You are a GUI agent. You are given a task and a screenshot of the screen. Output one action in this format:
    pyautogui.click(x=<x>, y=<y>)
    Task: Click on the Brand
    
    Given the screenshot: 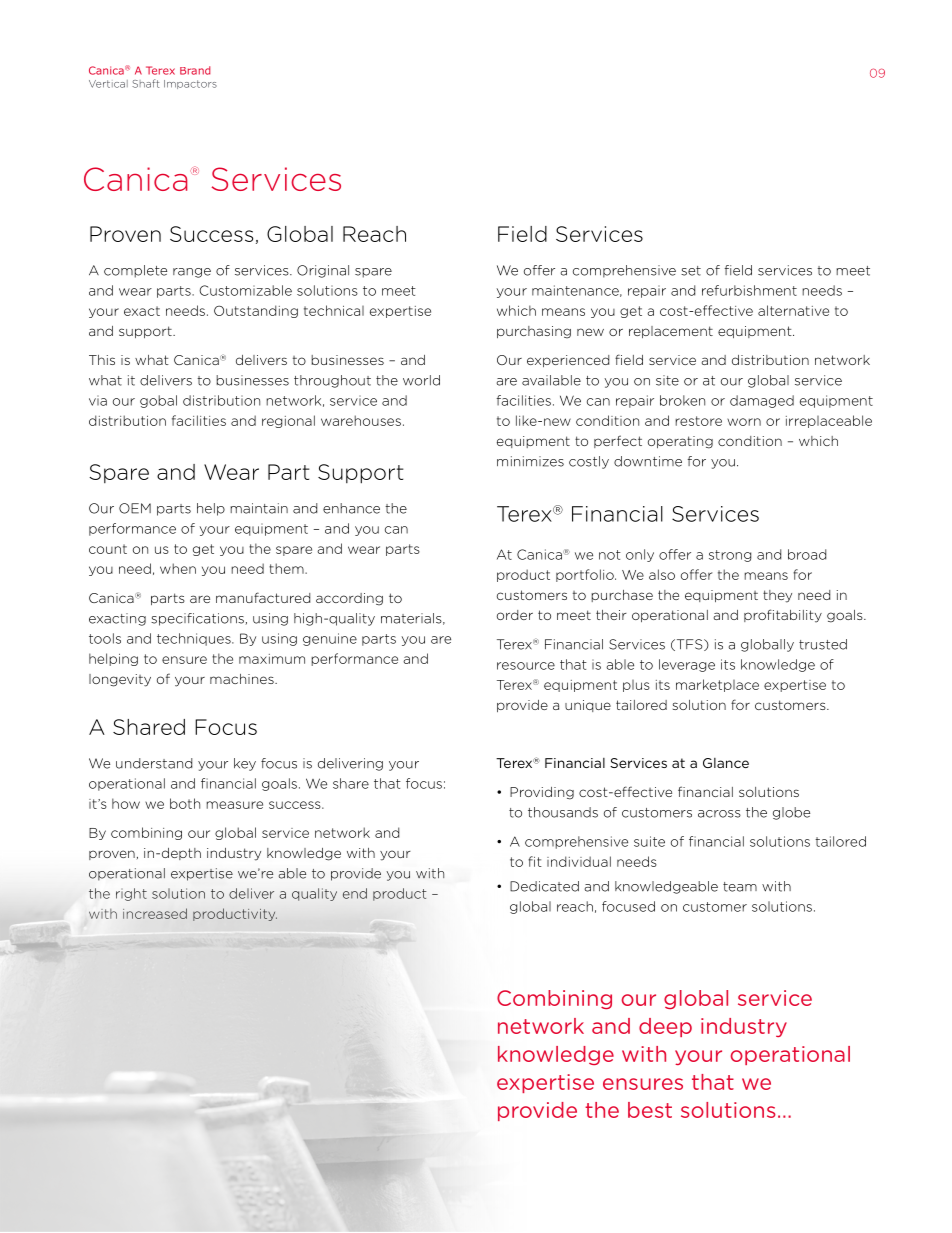 What is the action you would take?
    pyautogui.click(x=195, y=70)
